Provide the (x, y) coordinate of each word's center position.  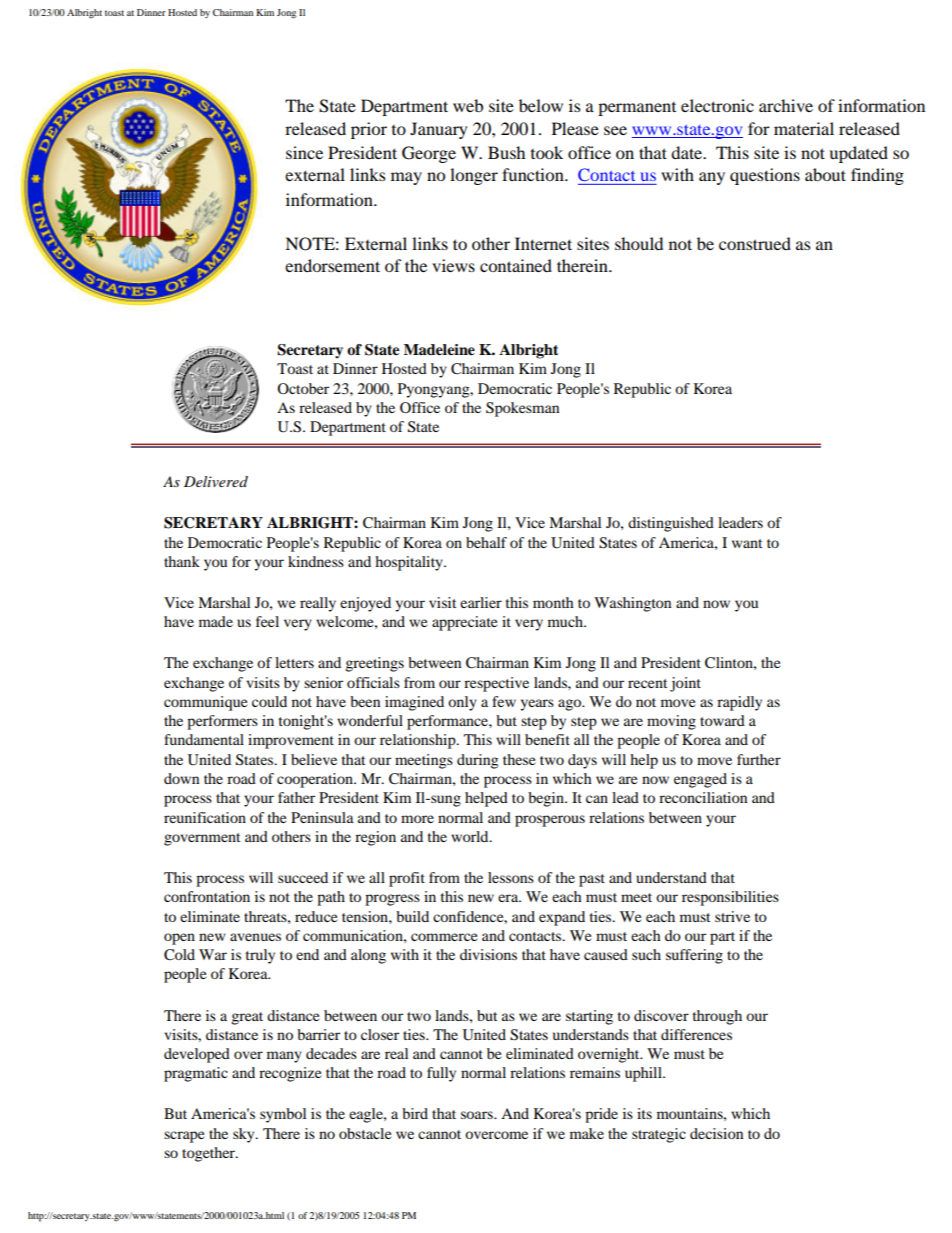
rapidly (739, 703)
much (566, 621)
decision (716, 1133)
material (804, 128)
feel (267, 621)
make (587, 1133)
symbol (283, 1115)
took (547, 152)
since (304, 152)
